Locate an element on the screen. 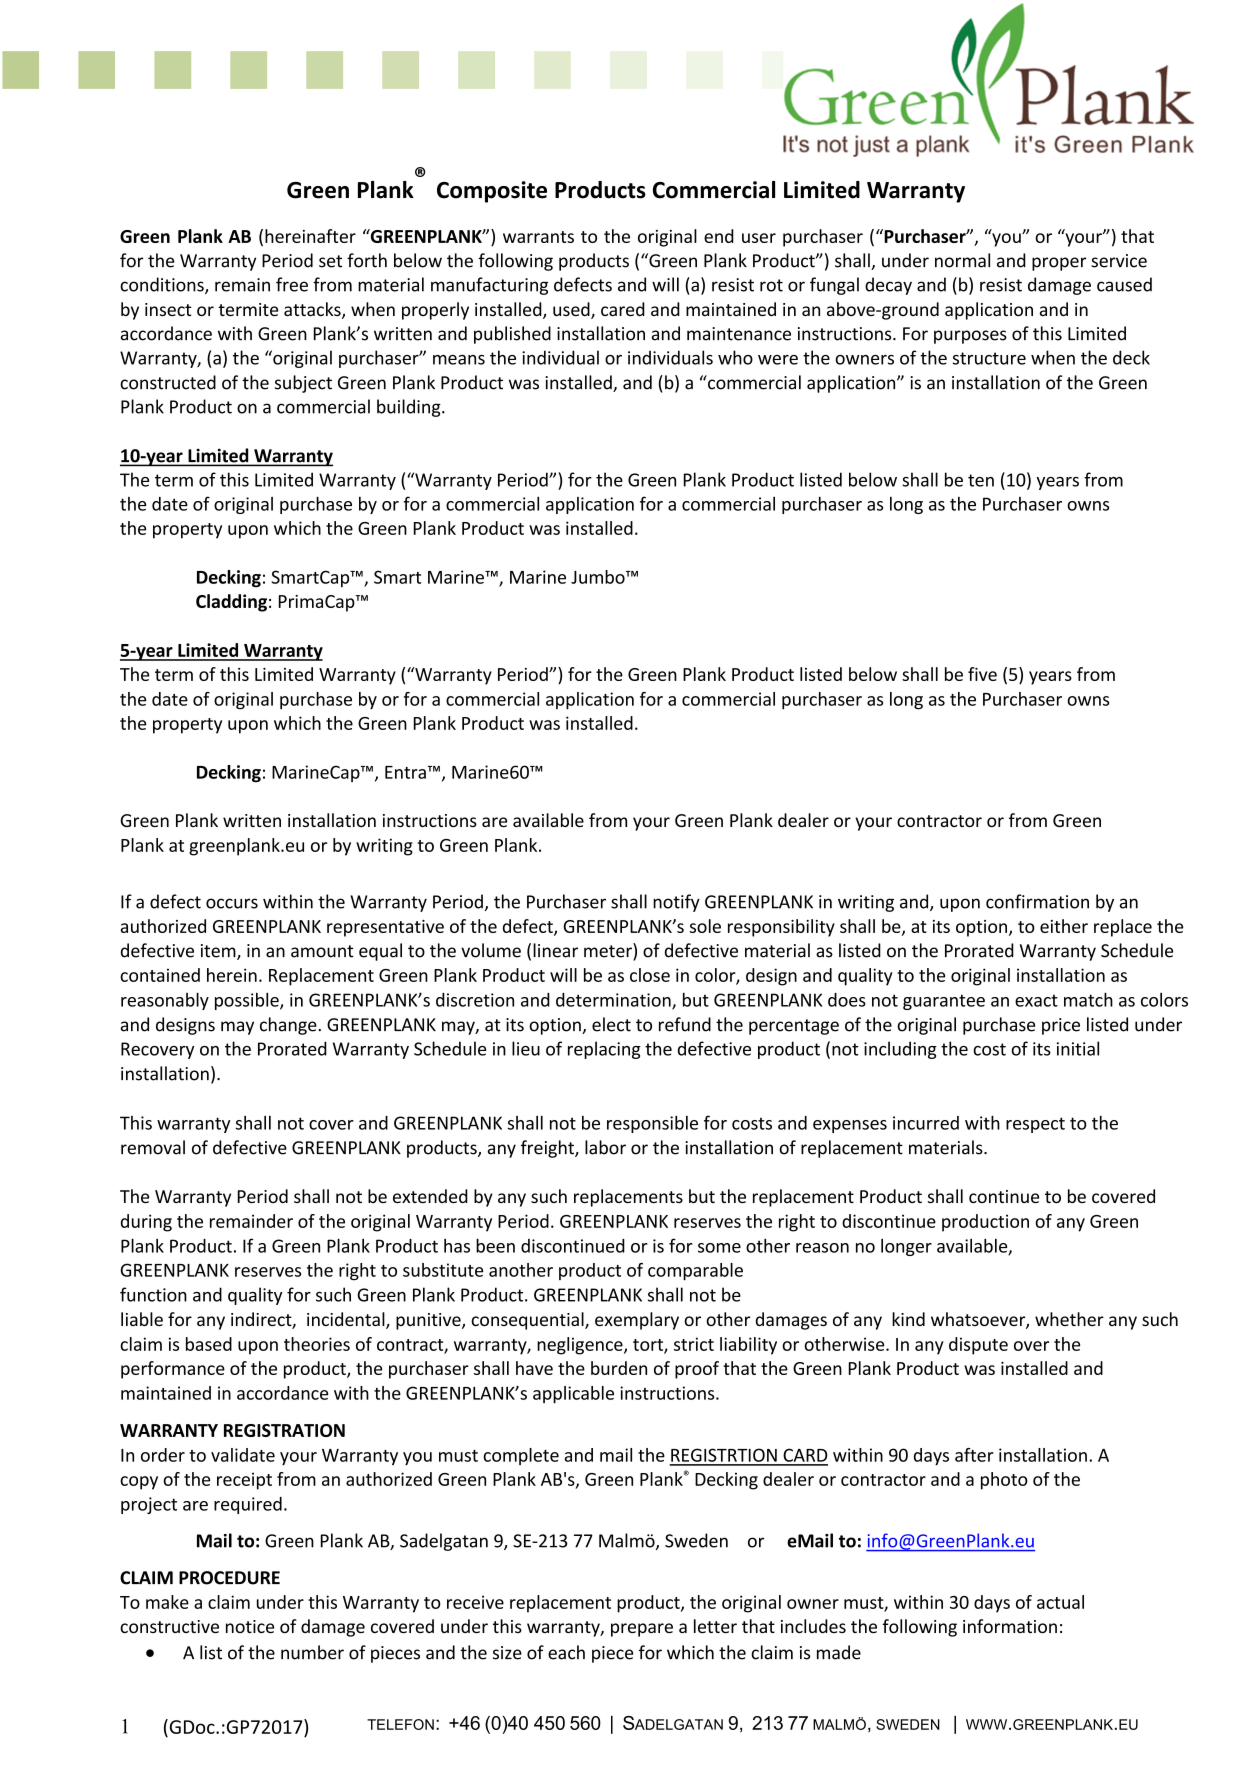 This screenshot has width=1250, height=1768. free is located at coordinates (292, 284).
